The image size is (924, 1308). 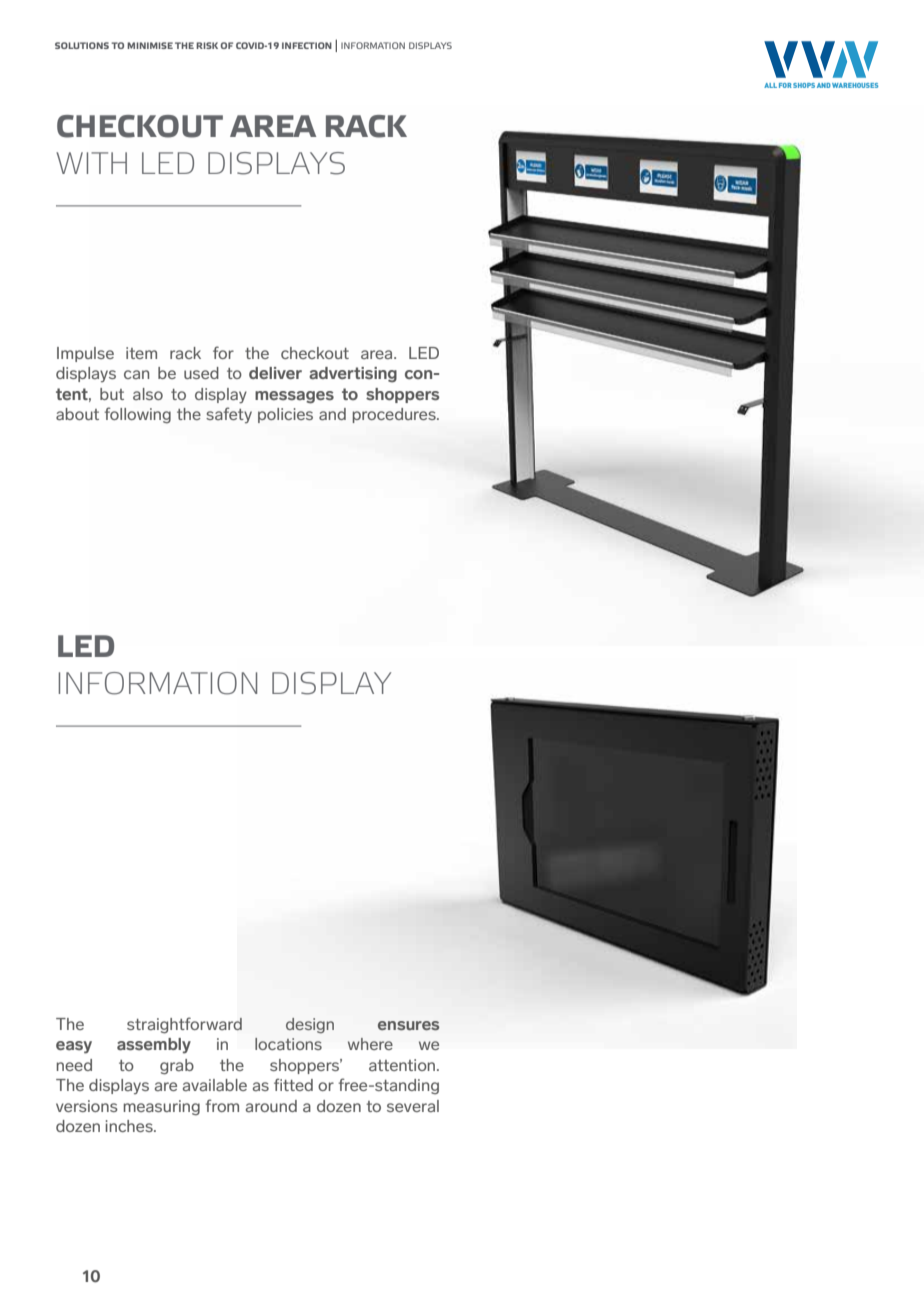 What do you see at coordinates (137, 415) in the screenshot?
I see `following` at bounding box center [137, 415].
